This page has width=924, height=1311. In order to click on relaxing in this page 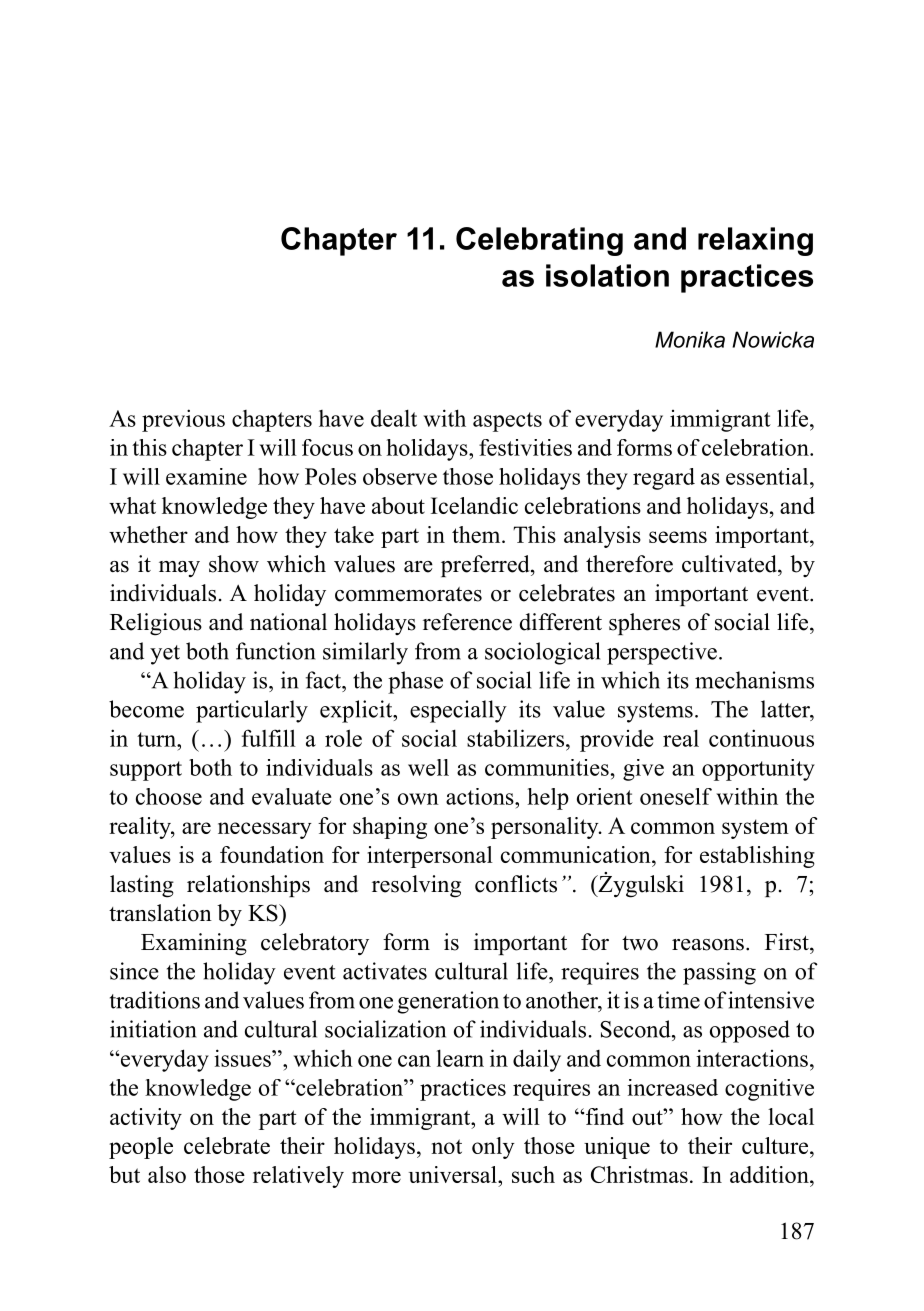, I will do `click(755, 241)`.
